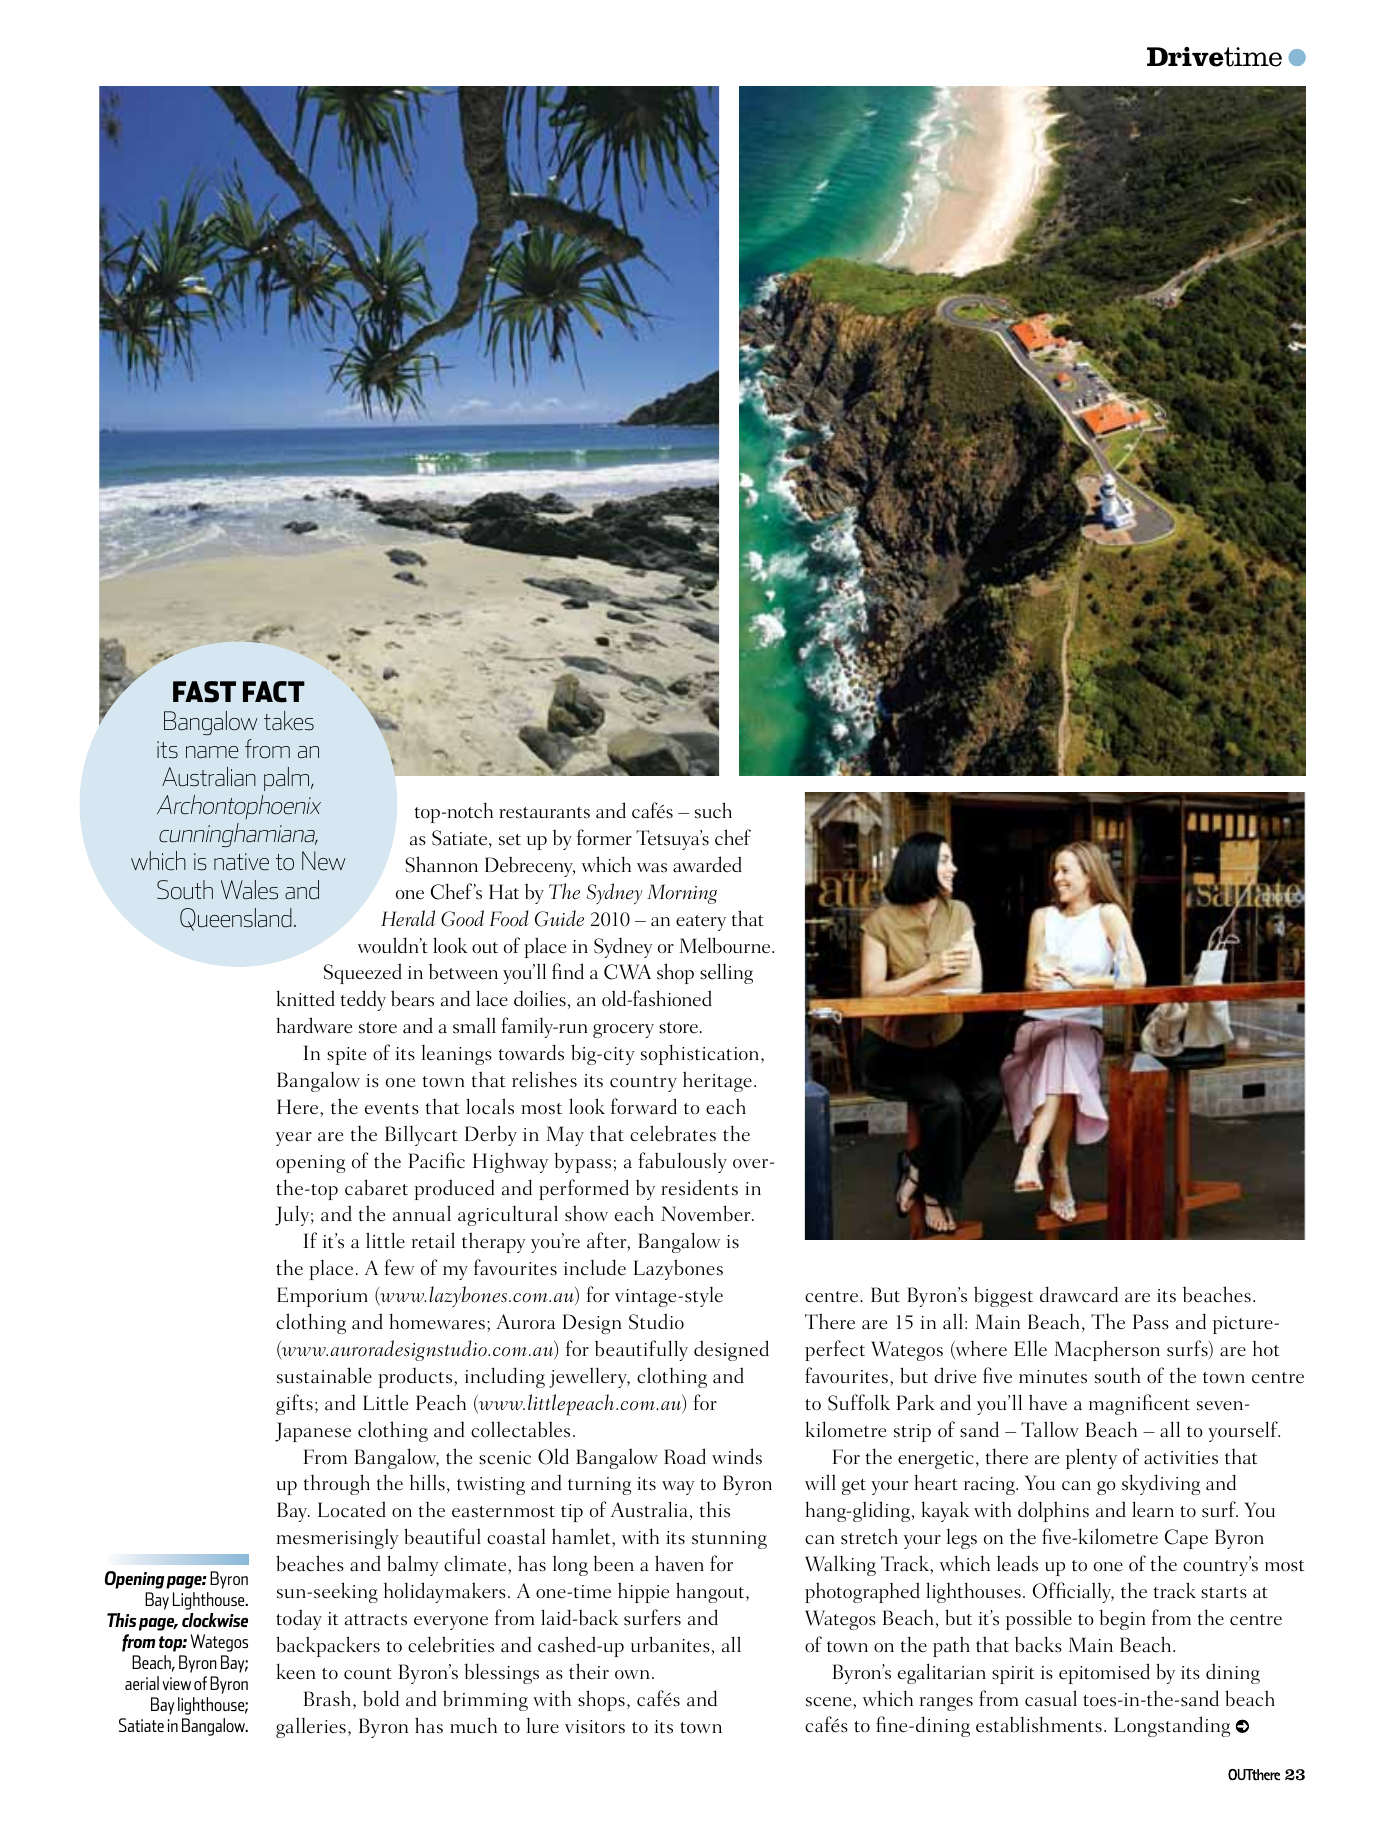  Describe the element at coordinates (294, 1139) in the image. I see `year` at that location.
